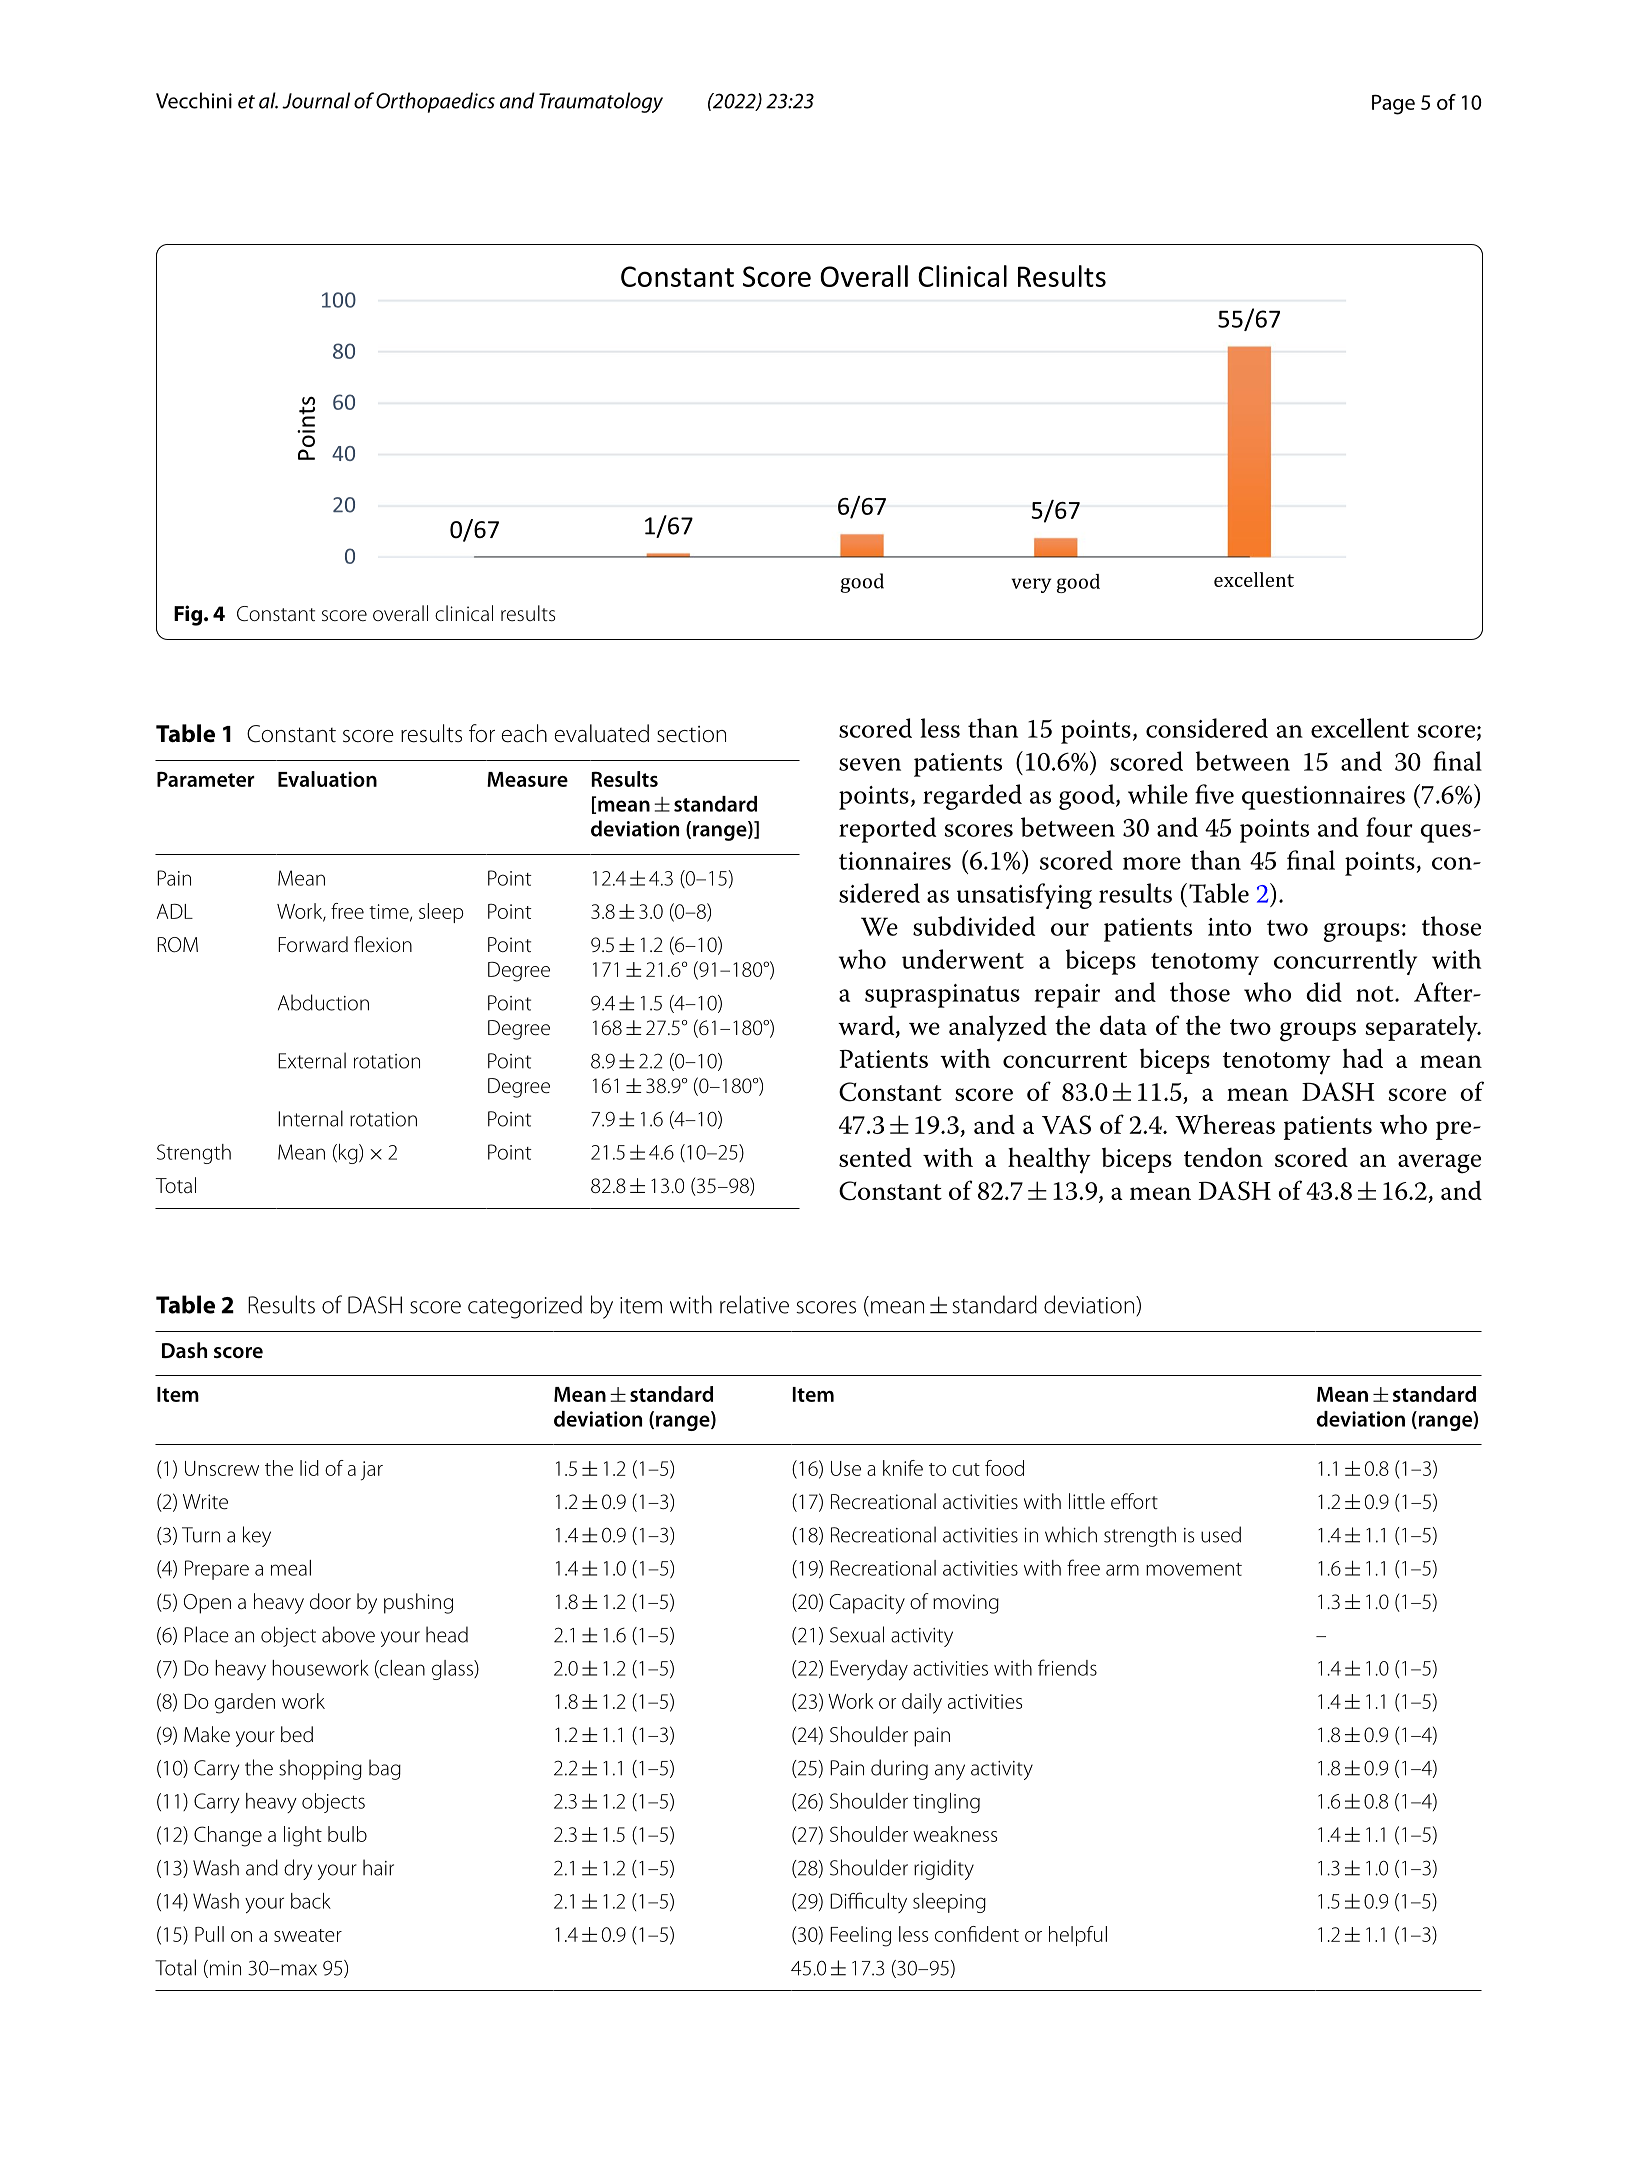 Image resolution: width=1638 pixels, height=2176 pixels. I want to click on helpful, so click(1078, 1936).
